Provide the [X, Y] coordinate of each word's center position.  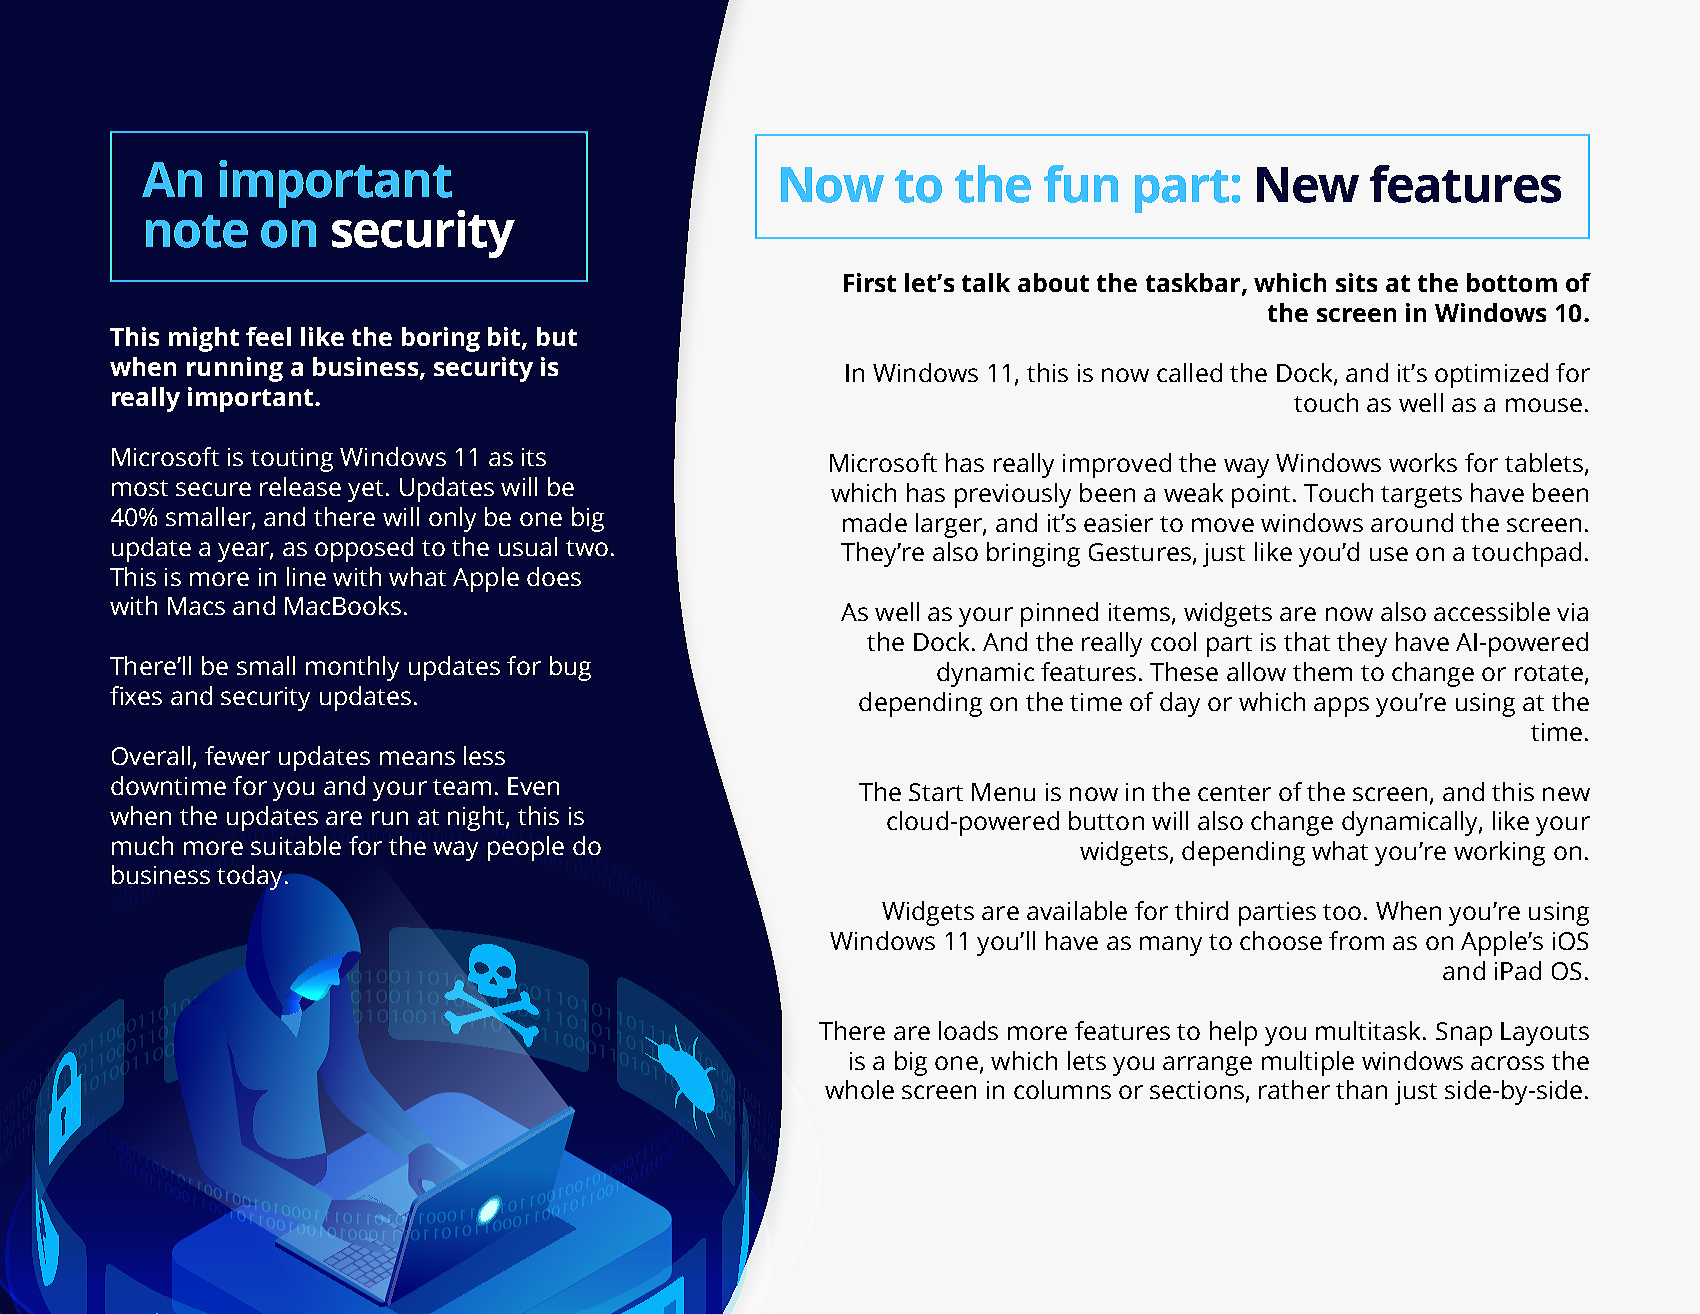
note [197, 231]
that [1307, 641]
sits [1356, 282]
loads [968, 1030]
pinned [1059, 614]
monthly [352, 668]
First [870, 282]
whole [859, 1089]
